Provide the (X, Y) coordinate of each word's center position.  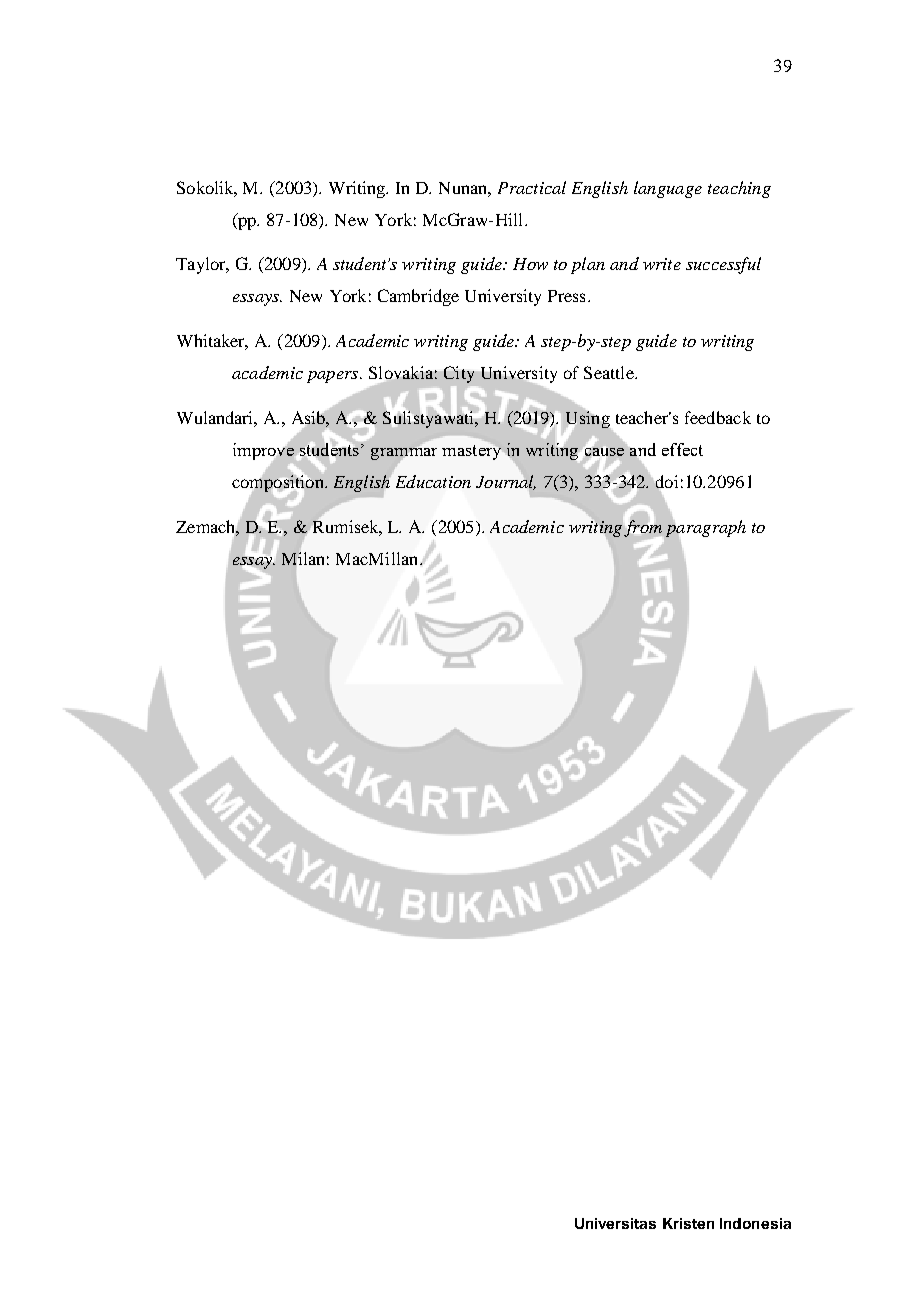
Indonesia (755, 1223)
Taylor (202, 265)
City (460, 376)
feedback (718, 417)
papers (334, 377)
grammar (404, 454)
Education (433, 481)
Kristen (688, 1223)
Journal (506, 482)
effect (682, 449)
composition (279, 483)
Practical (532, 187)
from (643, 528)
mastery (473, 451)
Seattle (610, 372)
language (668, 189)
